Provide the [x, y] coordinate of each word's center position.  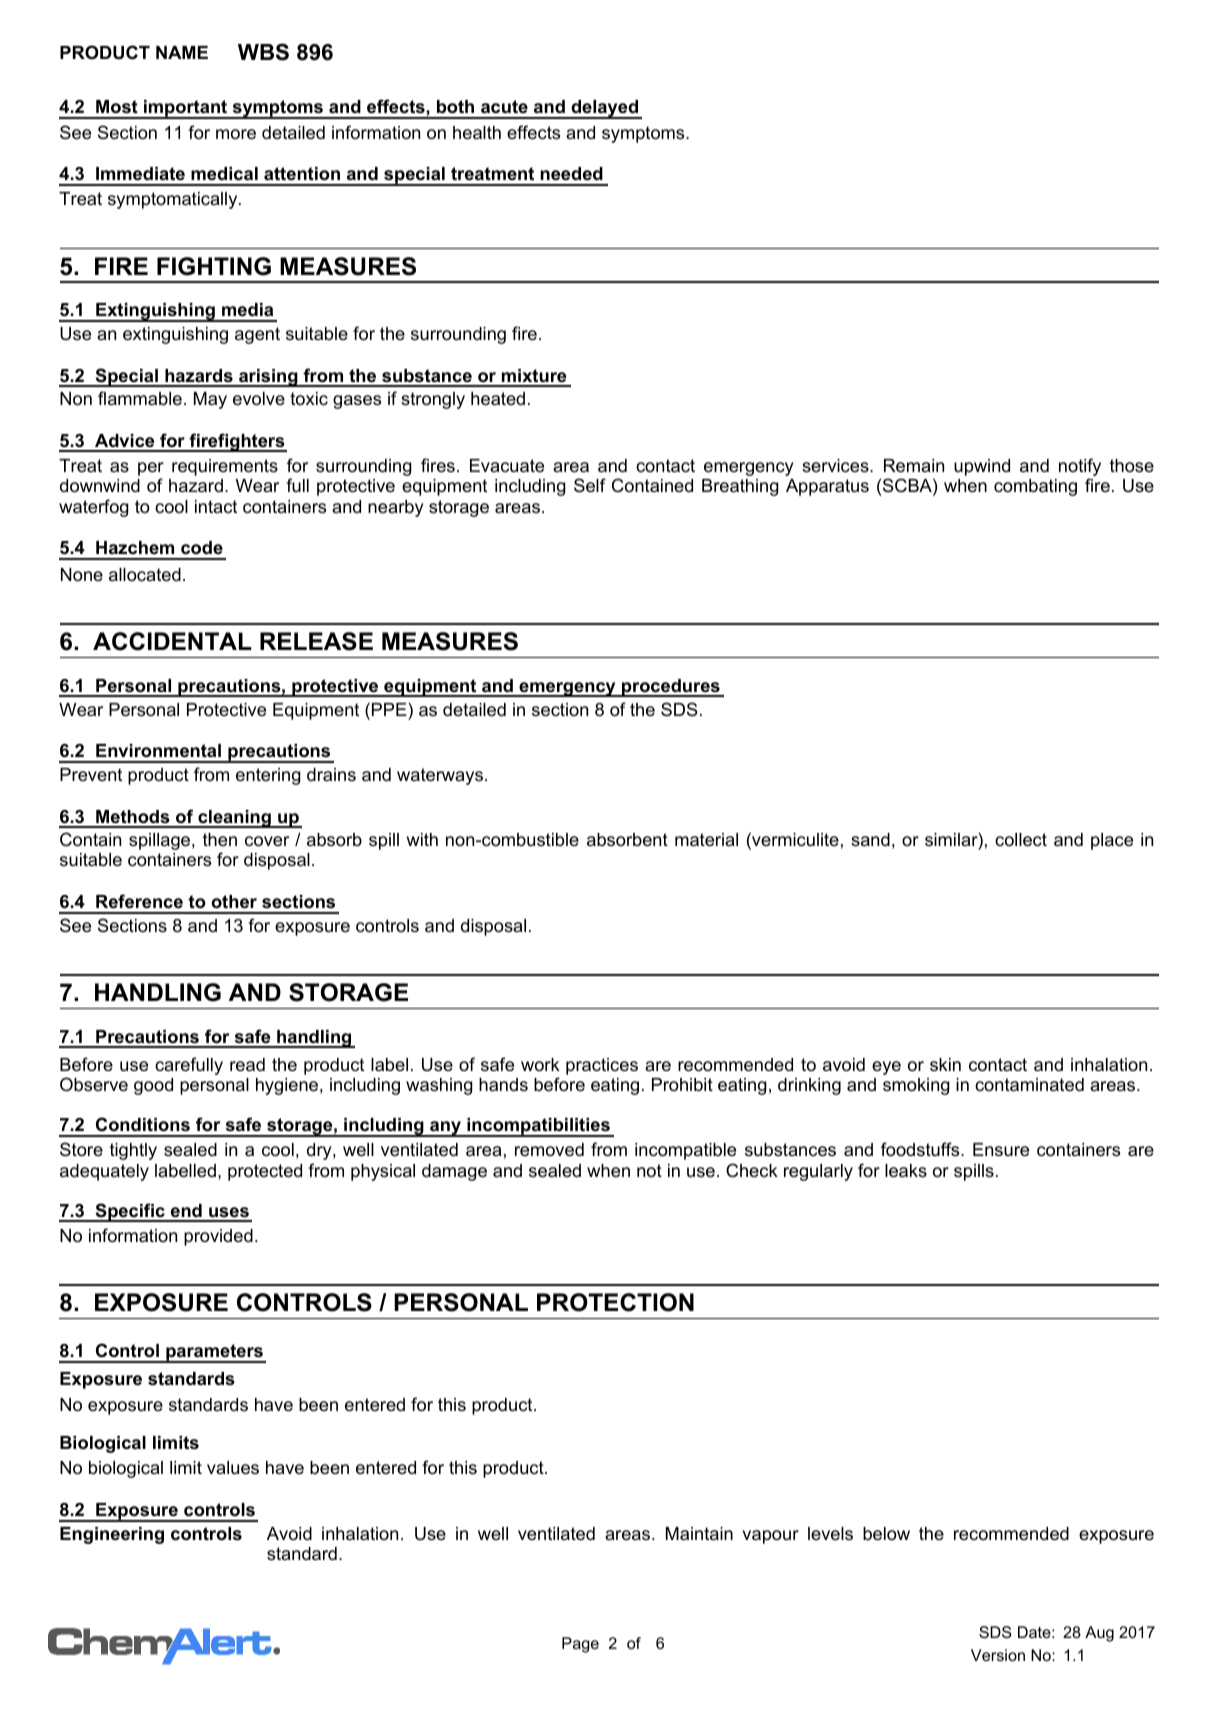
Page [580, 1645]
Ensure [1001, 1149]
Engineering [112, 1535]
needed [571, 173]
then [220, 839]
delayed [604, 109]
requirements [225, 467]
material [706, 840]
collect [1021, 840]
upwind [982, 467]
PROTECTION [615, 1302]
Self [590, 485]
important [186, 109]
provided [218, 1237]
